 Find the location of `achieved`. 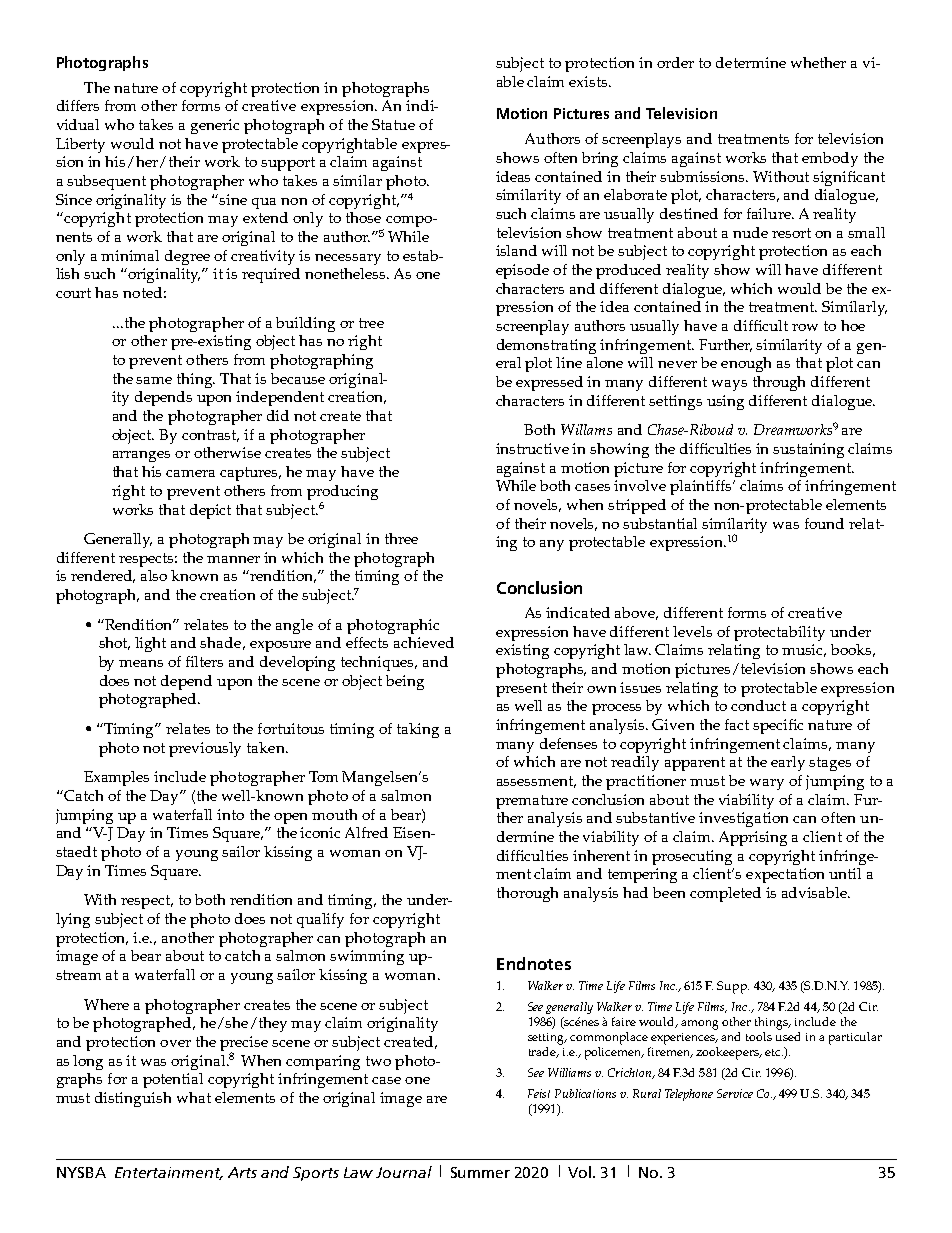

achieved is located at coordinates (424, 642).
